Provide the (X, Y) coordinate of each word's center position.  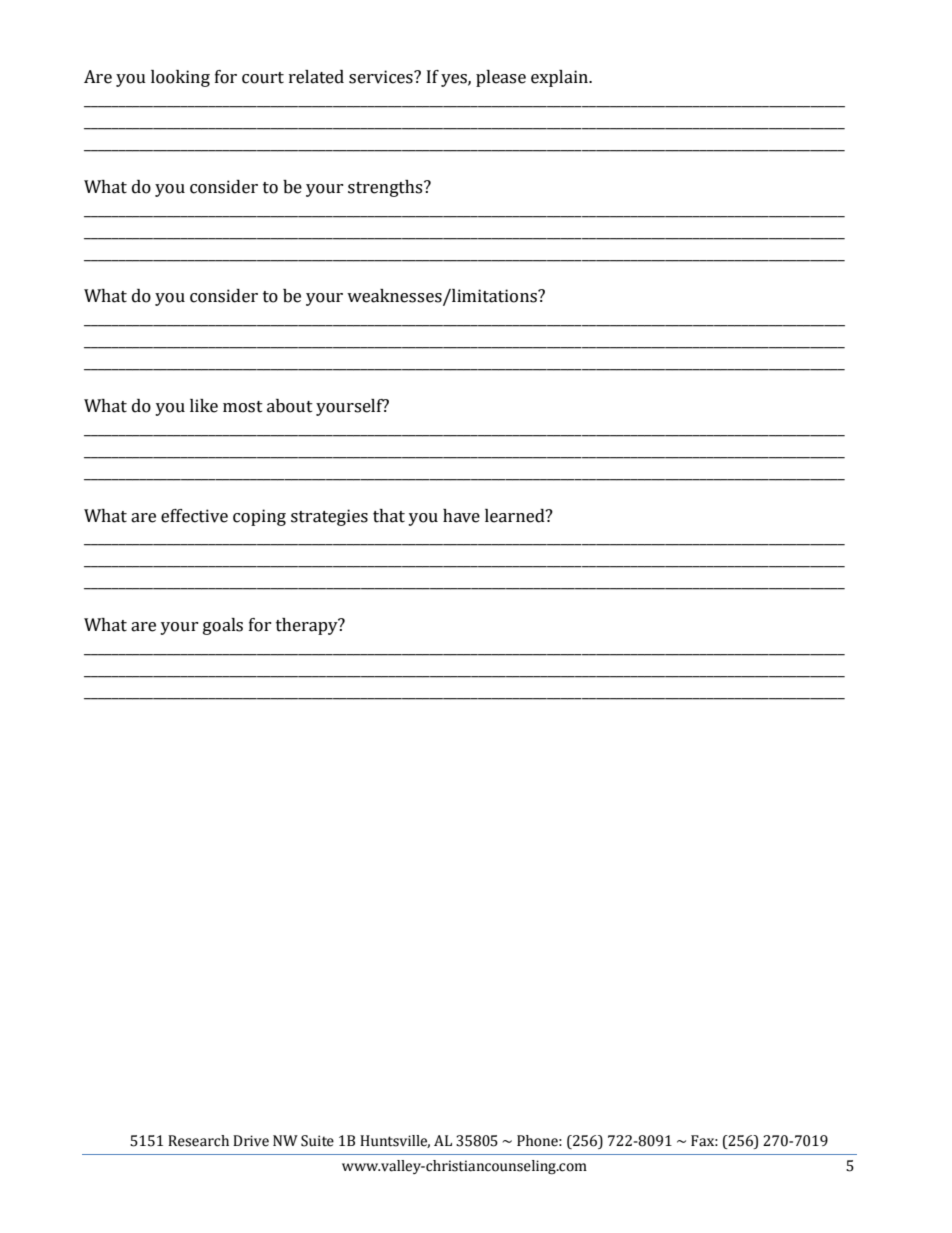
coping (259, 517)
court (263, 78)
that (389, 516)
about (290, 406)
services (382, 77)
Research (198, 1141)
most (243, 407)
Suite (317, 1141)
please (501, 78)
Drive (251, 1141)
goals (223, 626)
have (461, 516)
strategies (329, 517)
